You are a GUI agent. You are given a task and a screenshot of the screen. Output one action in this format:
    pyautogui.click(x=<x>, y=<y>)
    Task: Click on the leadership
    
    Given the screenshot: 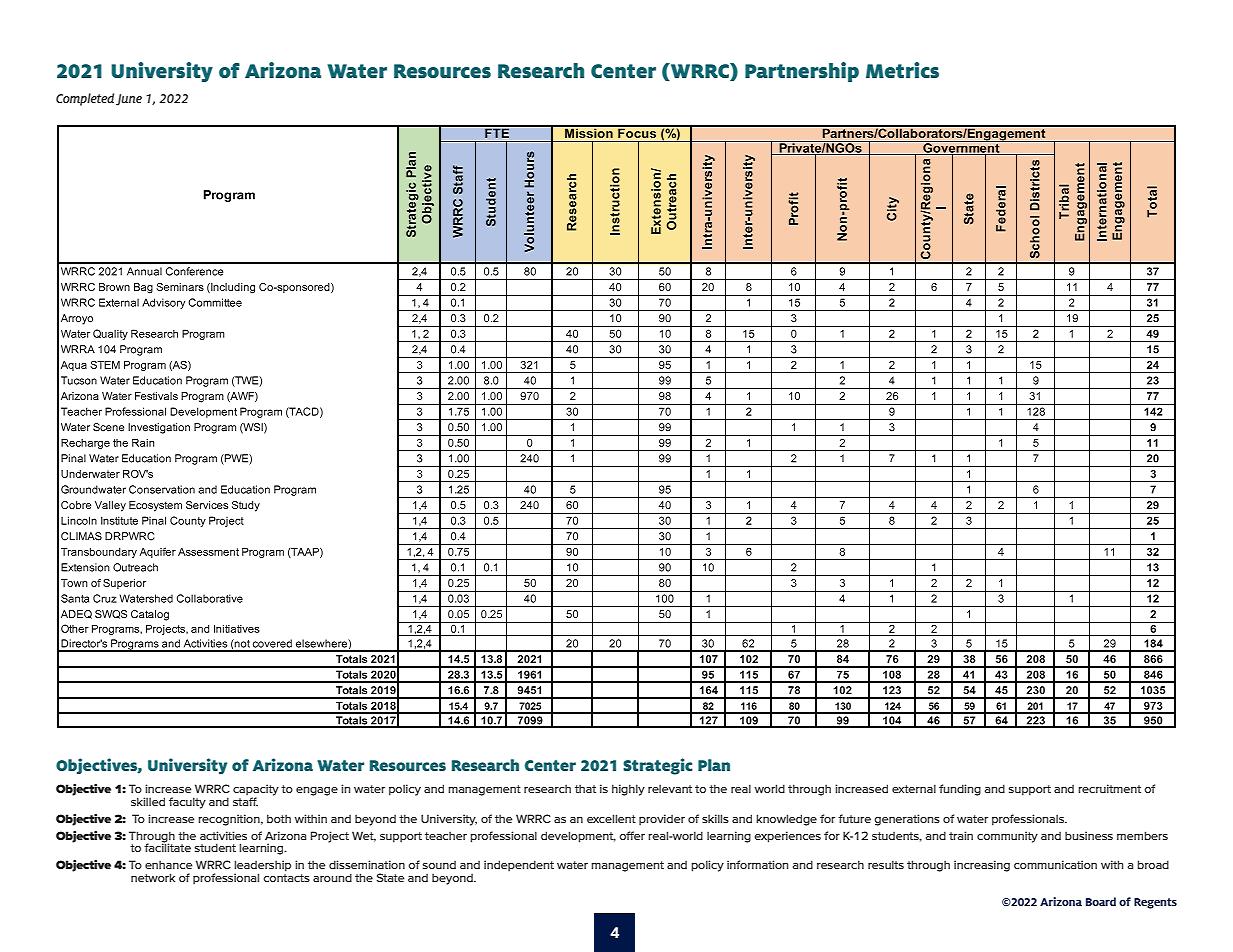 What is the action you would take?
    pyautogui.click(x=262, y=867)
